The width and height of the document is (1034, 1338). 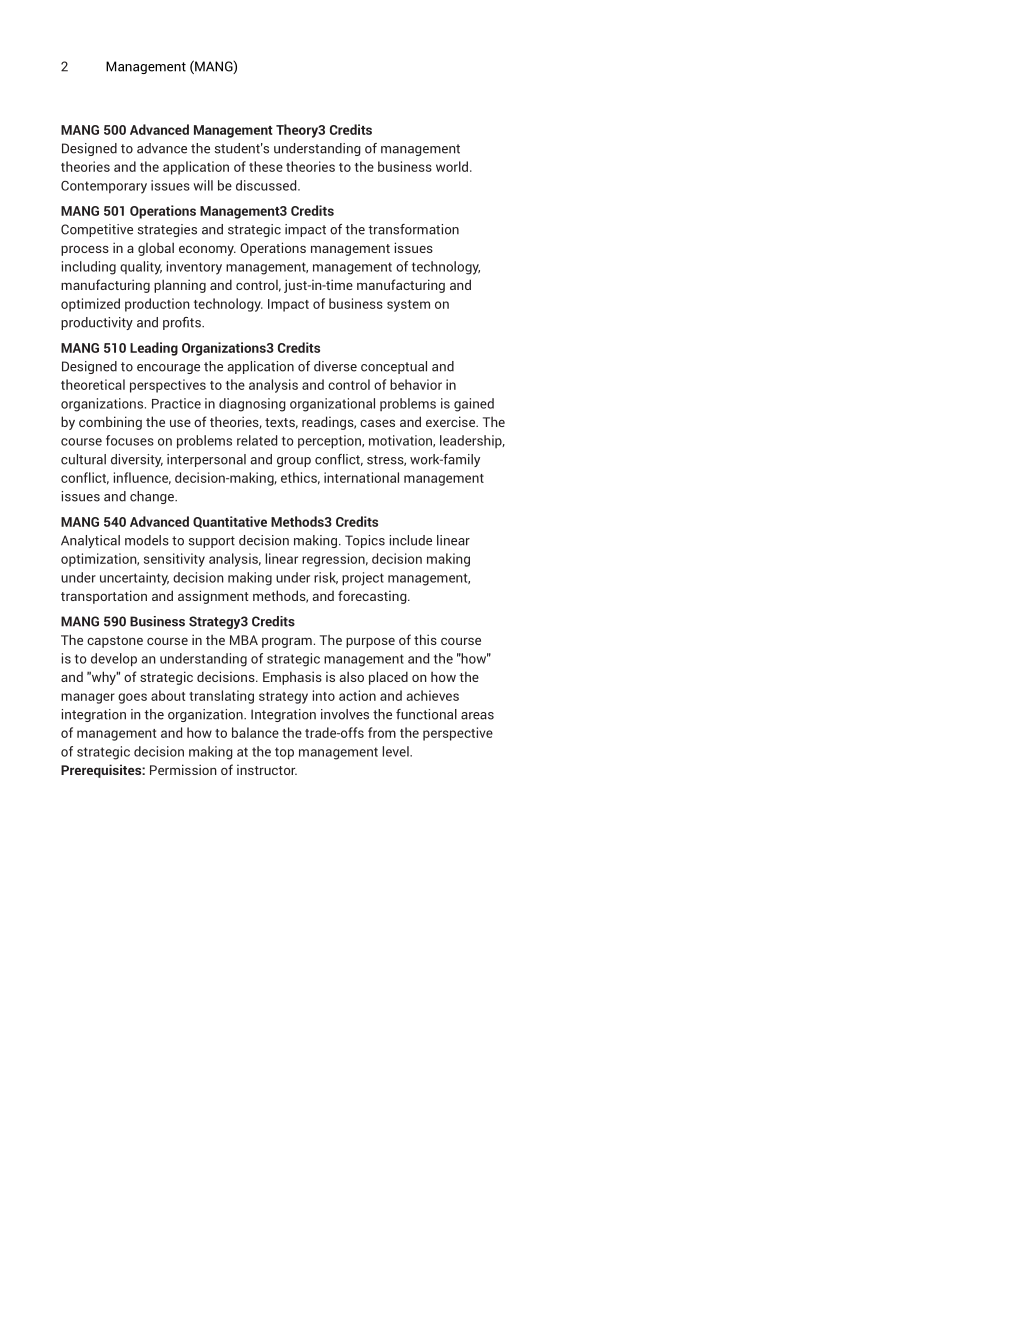 What do you see at coordinates (137, 460) in the document?
I see `diversity` at bounding box center [137, 460].
